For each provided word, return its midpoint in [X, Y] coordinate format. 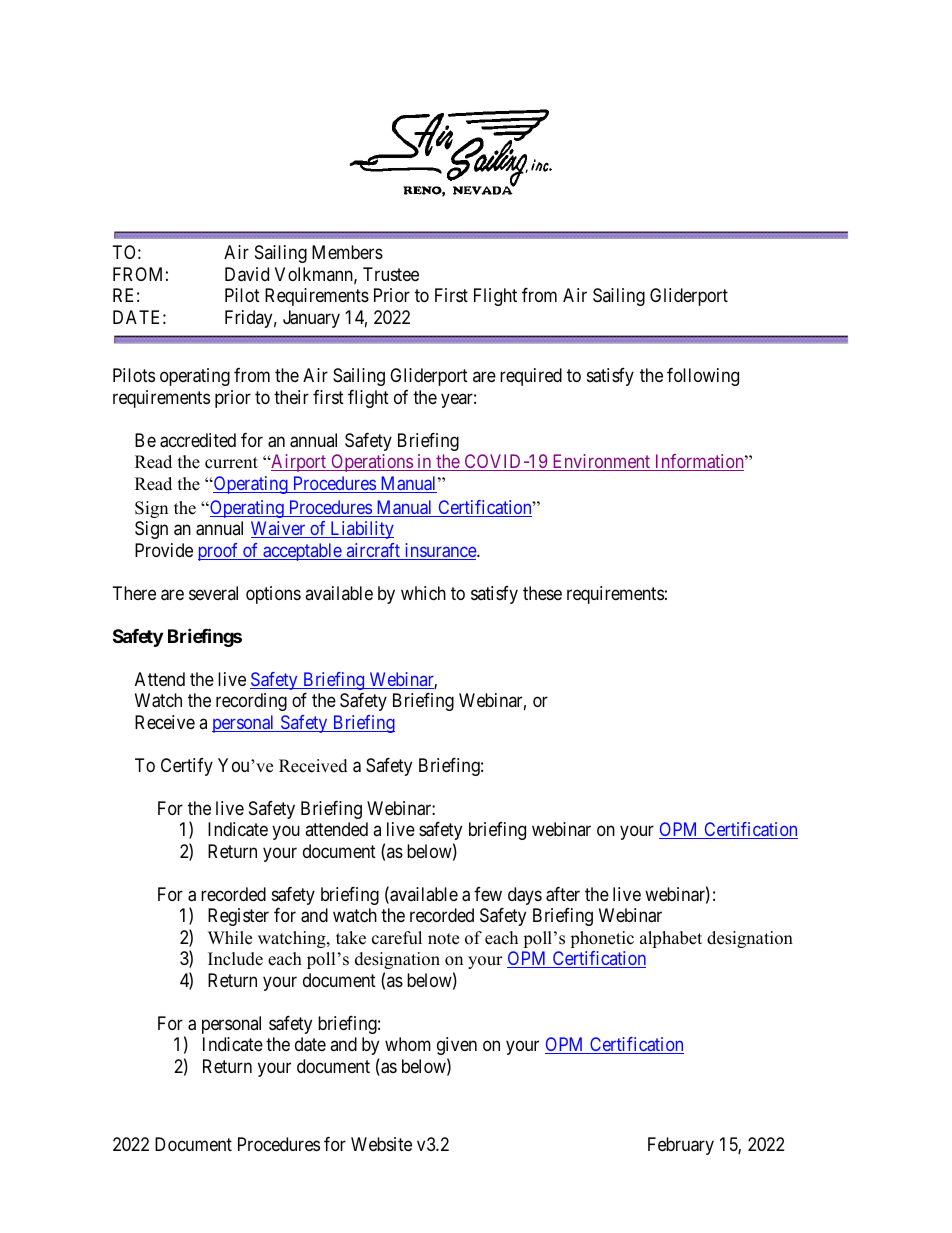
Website [381, 1144]
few [488, 894]
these [542, 593]
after [563, 894]
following [703, 377]
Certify [187, 767]
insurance [440, 551]
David [247, 274]
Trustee [391, 274]
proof [219, 552]
